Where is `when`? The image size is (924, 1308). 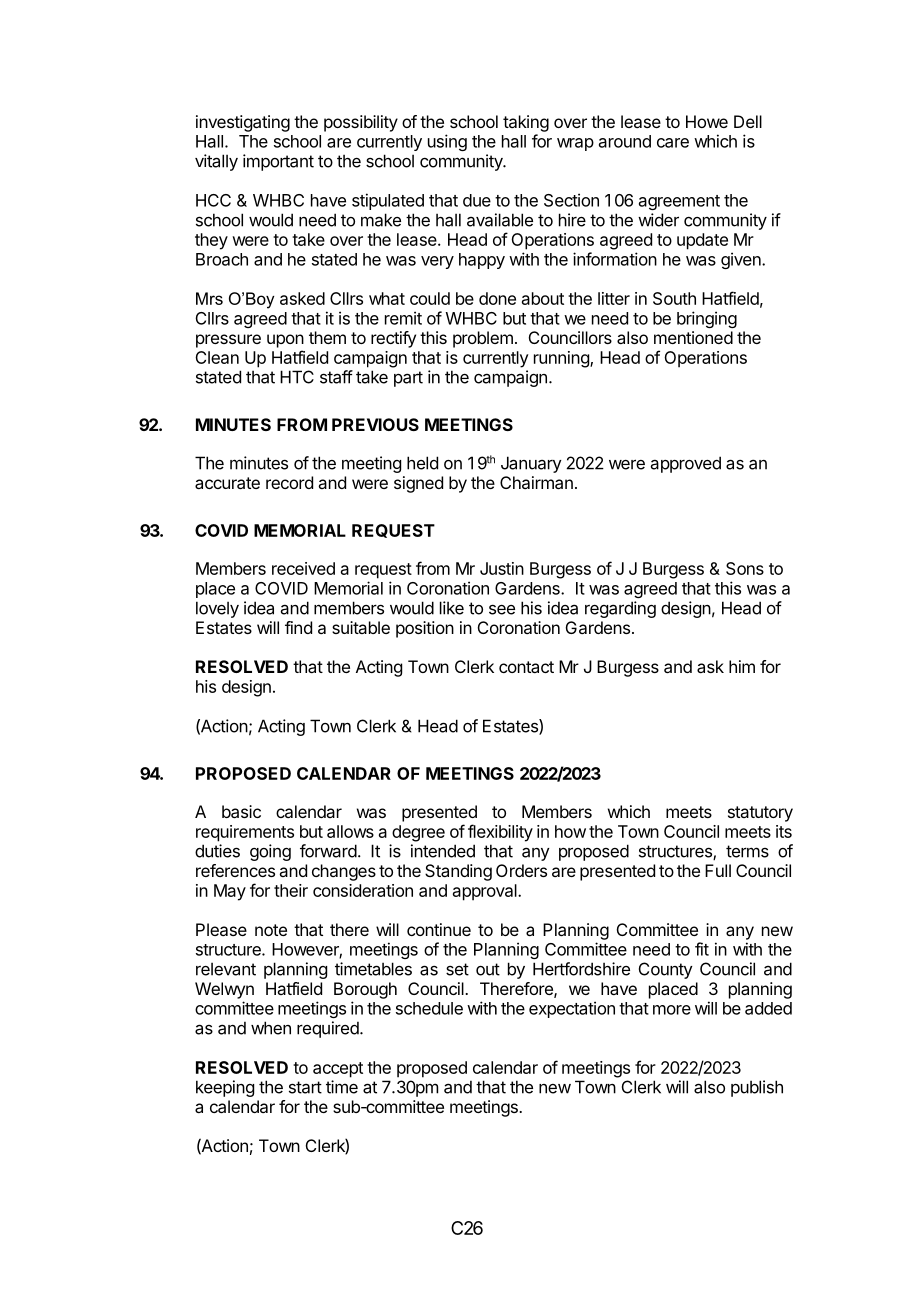
when is located at coordinates (271, 1028).
